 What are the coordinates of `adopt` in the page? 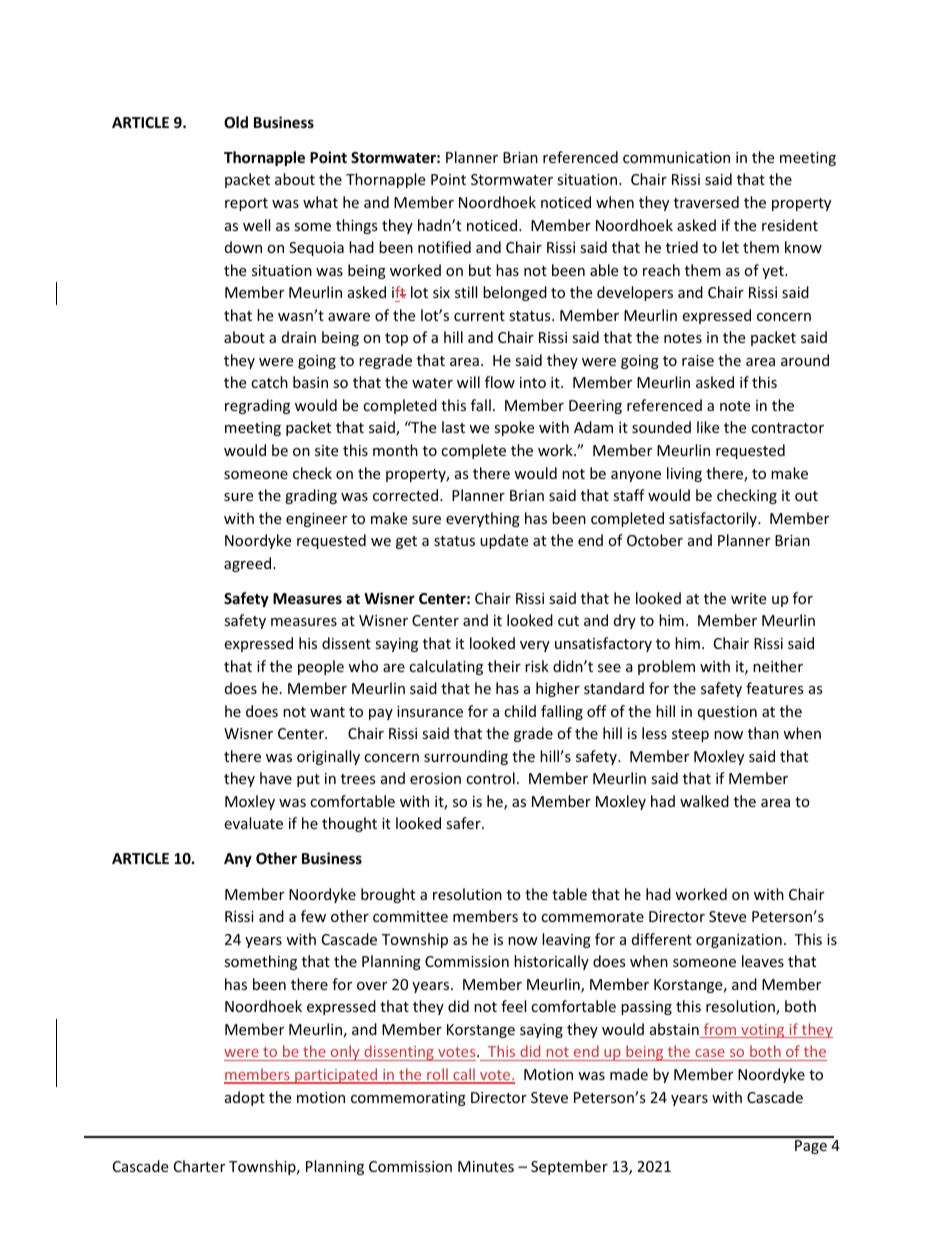 It's located at (245, 1098).
